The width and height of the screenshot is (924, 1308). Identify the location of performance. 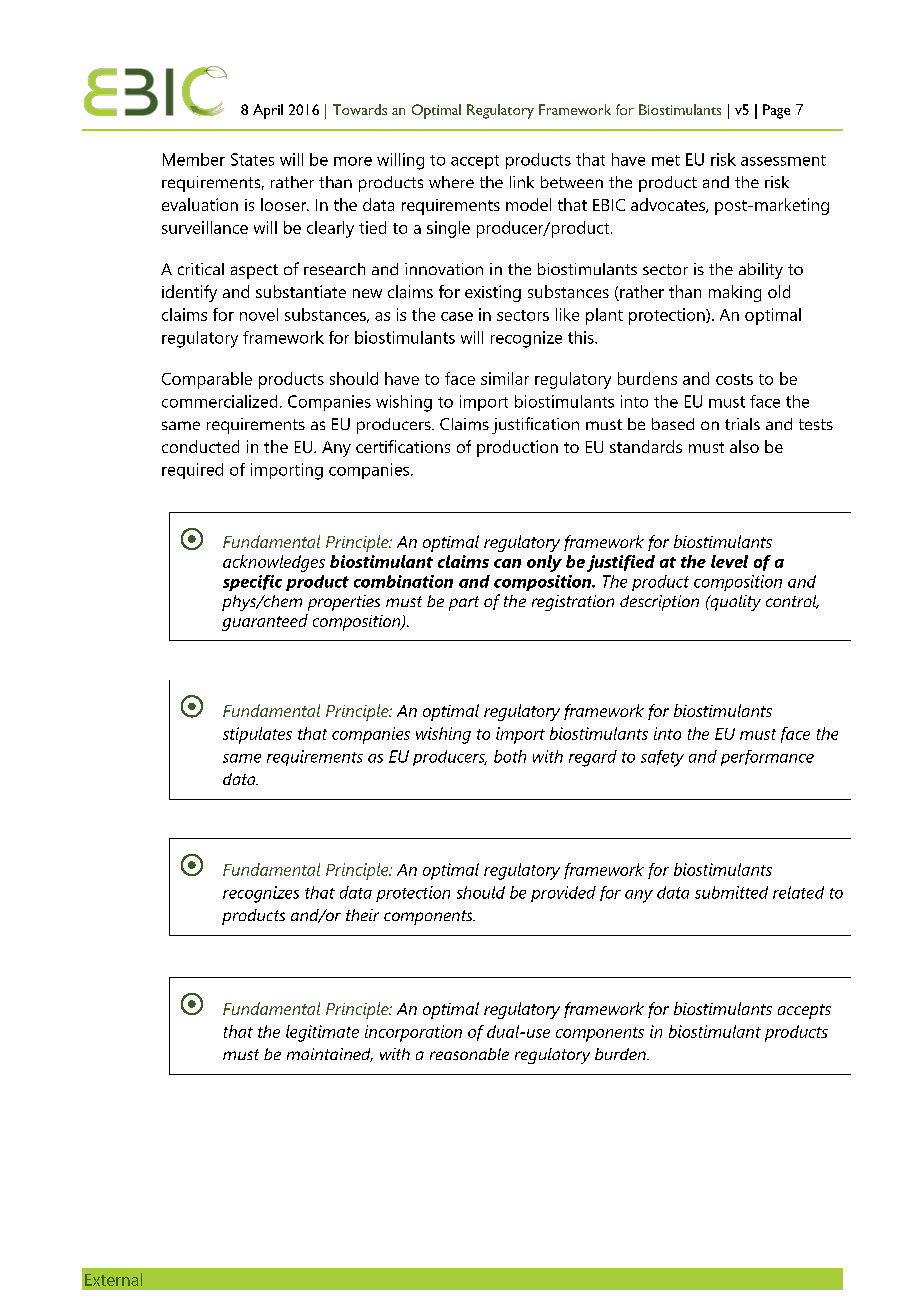
(767, 758).
